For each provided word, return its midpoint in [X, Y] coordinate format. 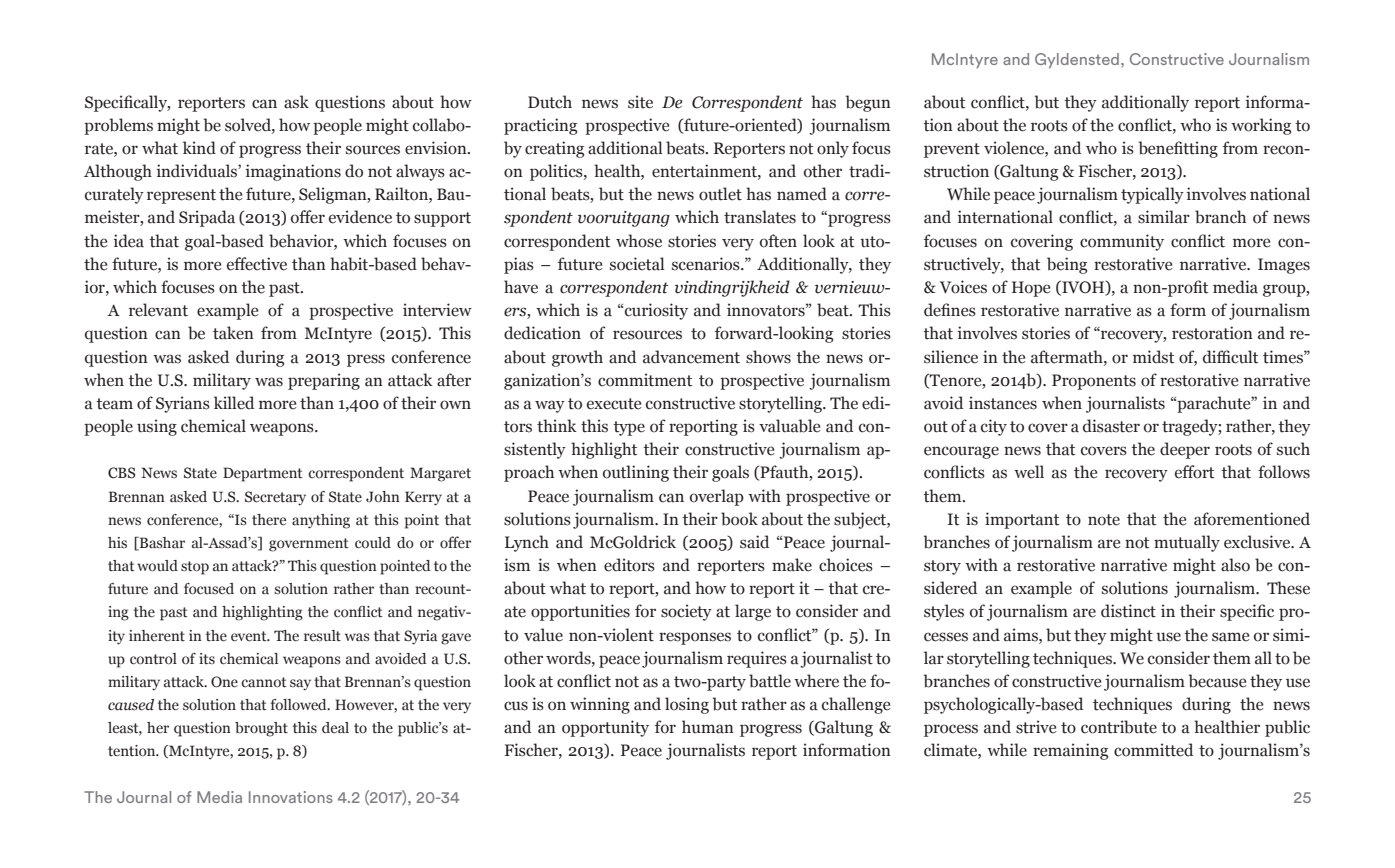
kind [199, 148]
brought [261, 729]
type [629, 428]
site [640, 102]
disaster [1111, 426]
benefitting [1178, 149]
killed [234, 403]
